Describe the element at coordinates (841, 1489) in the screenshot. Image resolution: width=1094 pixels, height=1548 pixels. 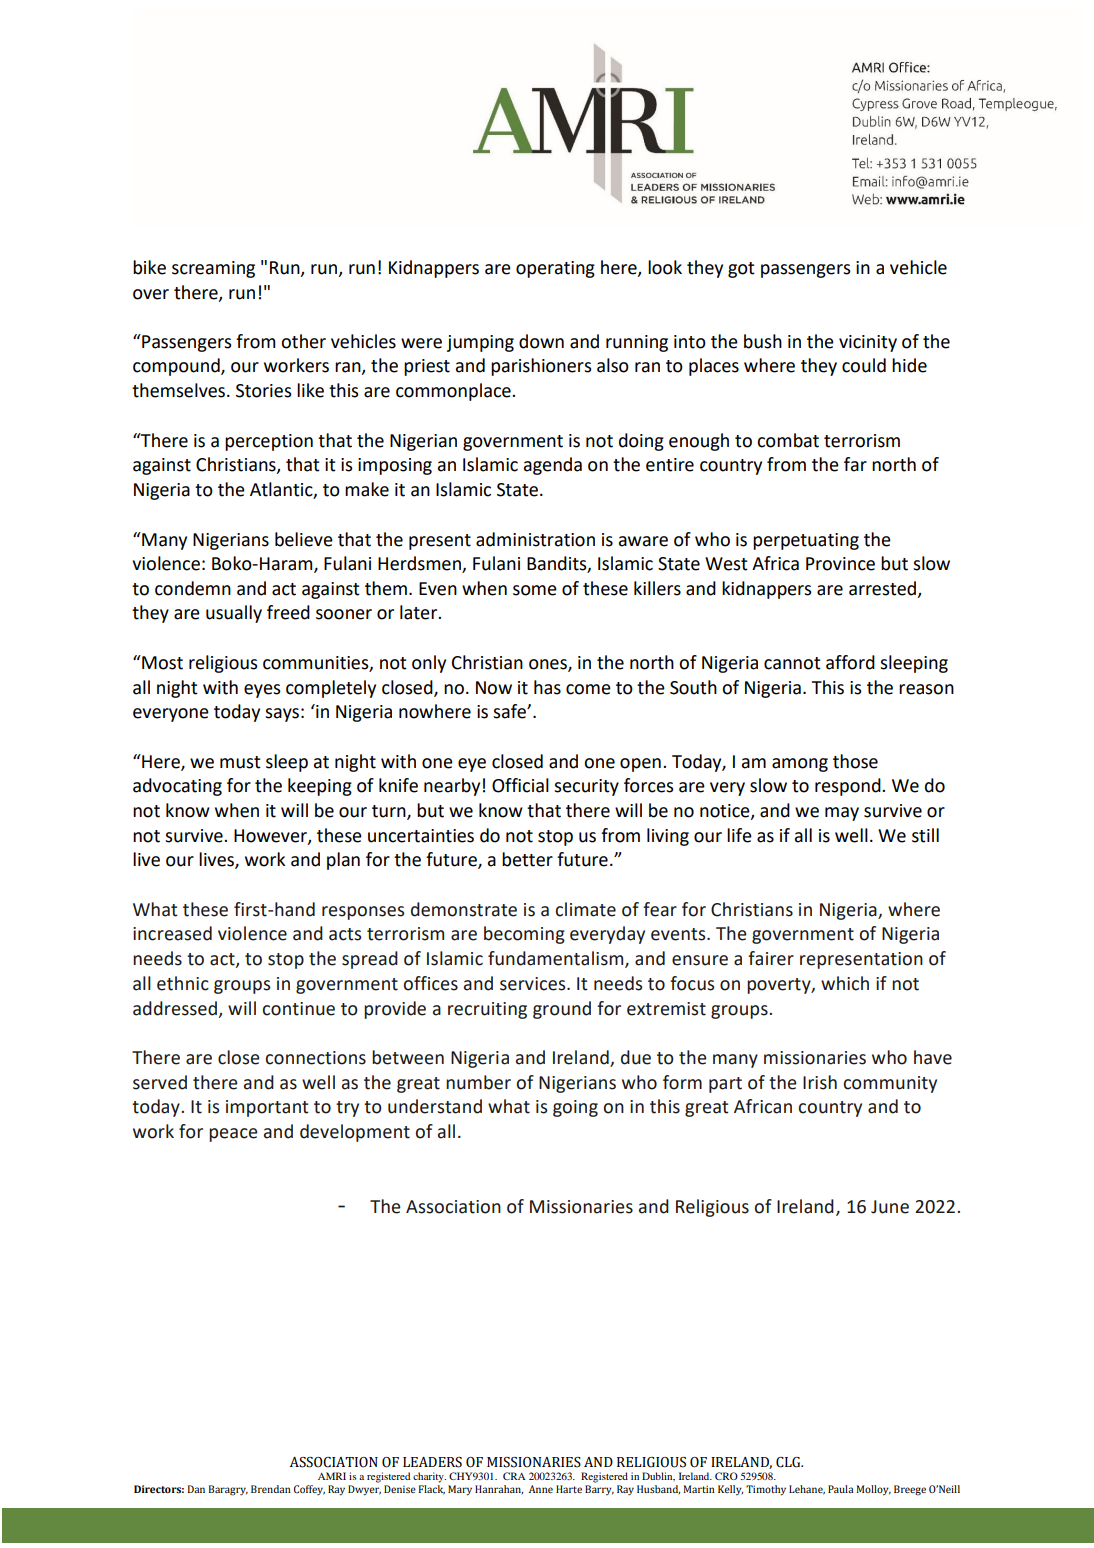
I see `Paula` at that location.
